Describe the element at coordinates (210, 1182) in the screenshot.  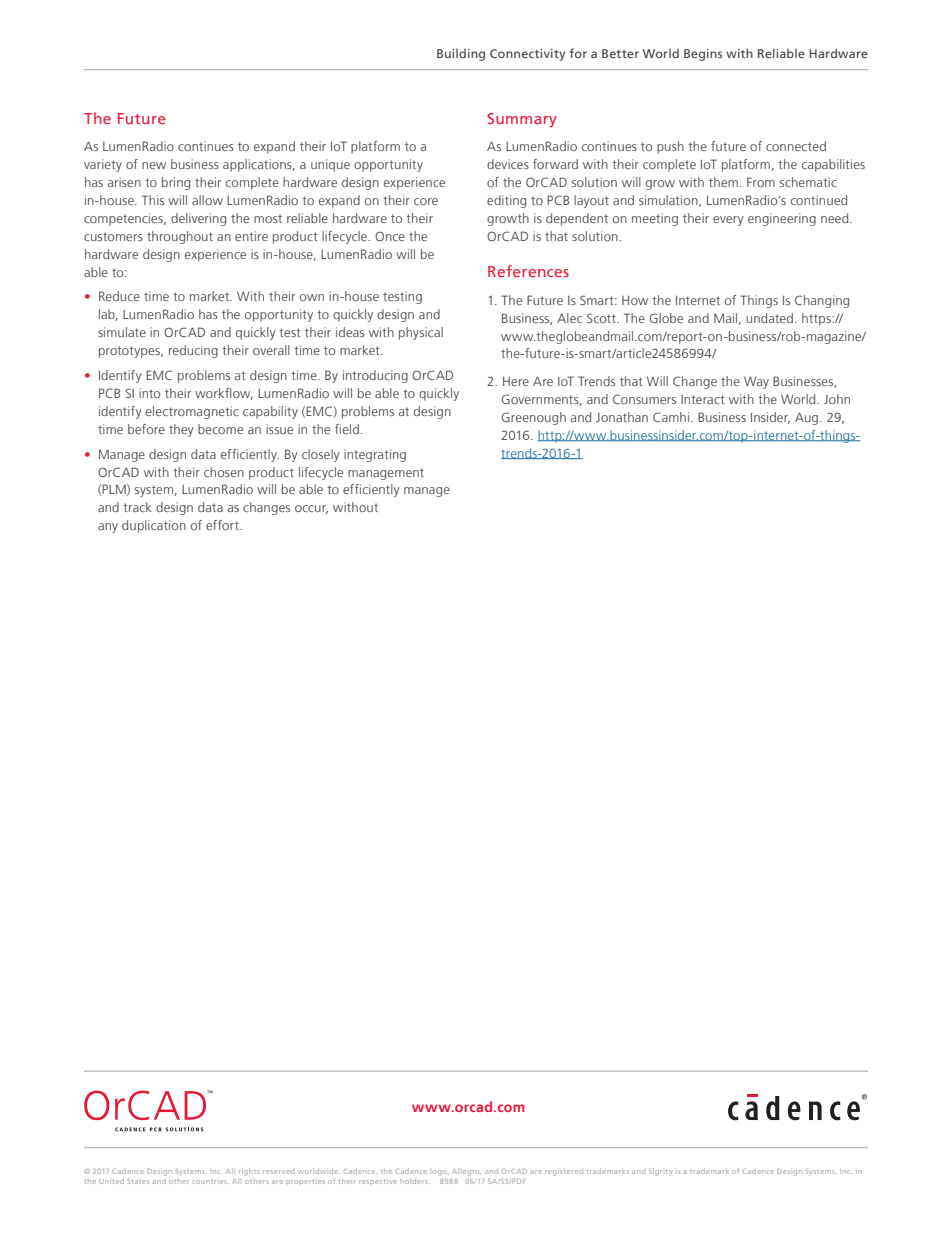
I see `countries` at that location.
